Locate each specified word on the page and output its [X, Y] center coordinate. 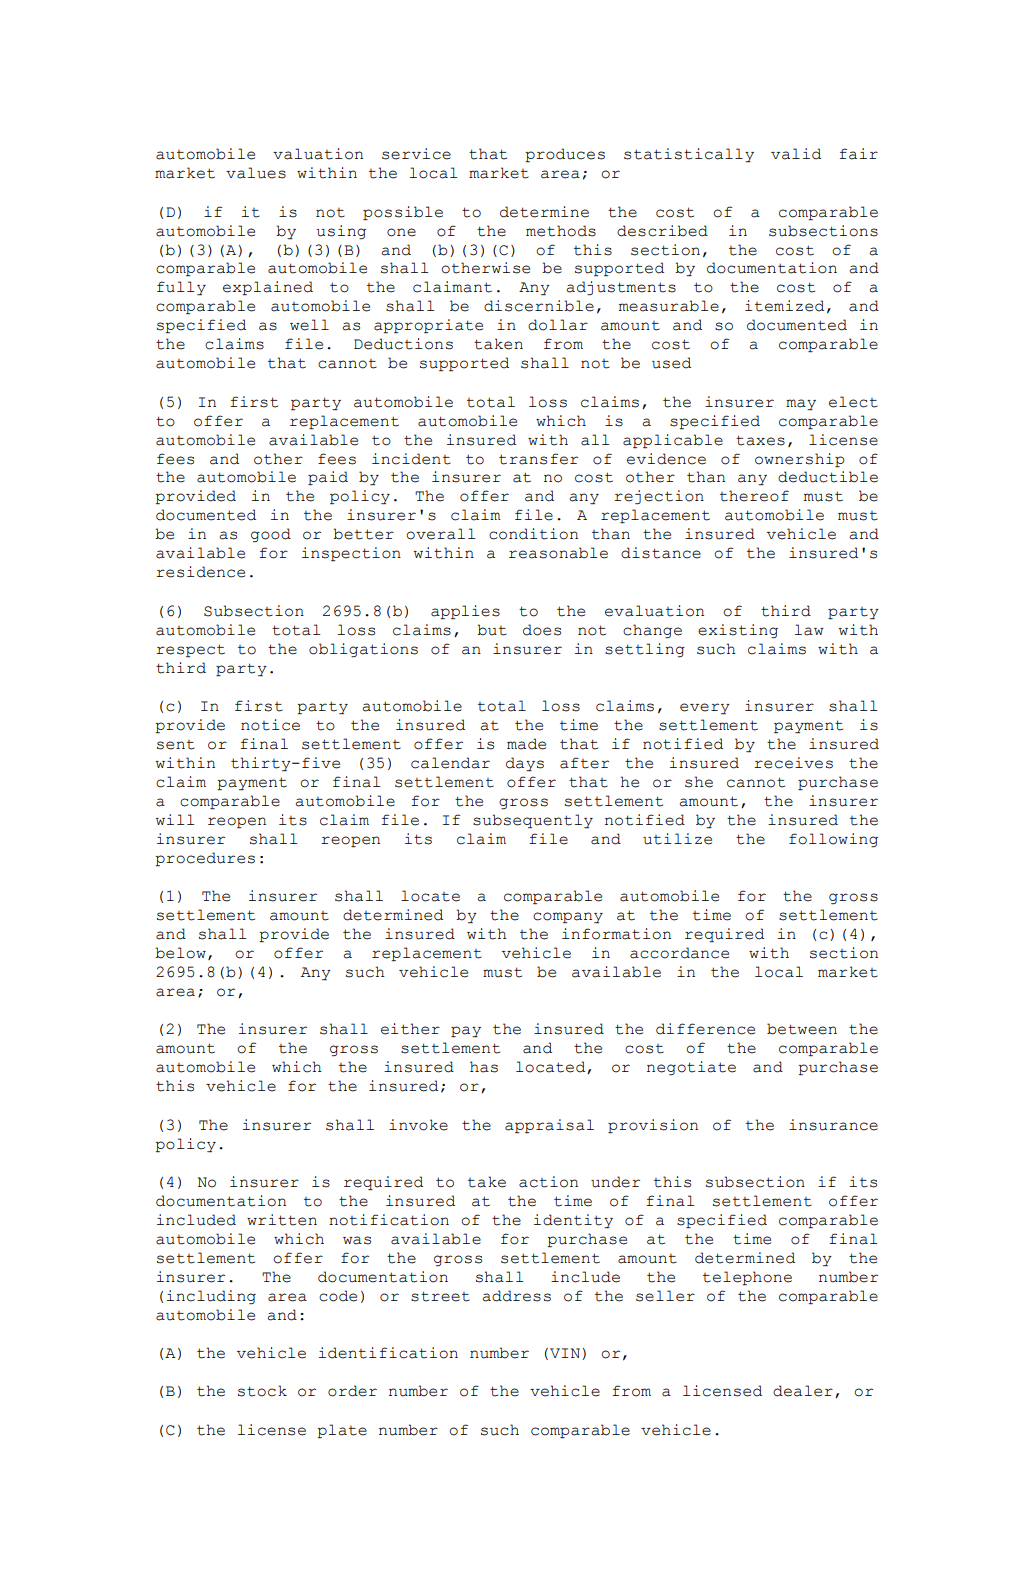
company [568, 917]
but [492, 630]
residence [200, 572]
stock [262, 1391]
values [256, 173]
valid [796, 154]
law [809, 630]
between [802, 1029]
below [180, 953]
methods [561, 231]
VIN [565, 1353]
